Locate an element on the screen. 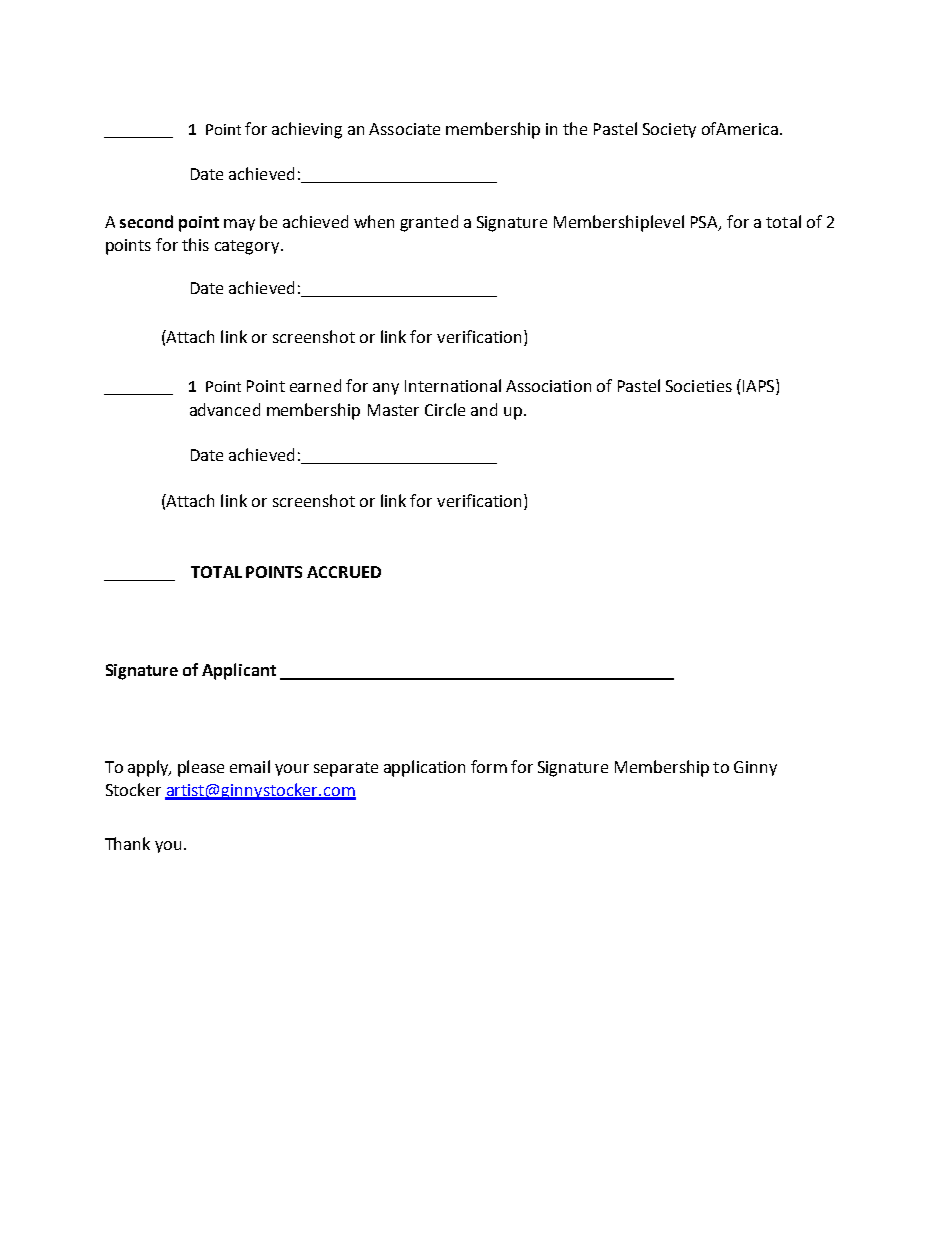  Master is located at coordinates (393, 410).
